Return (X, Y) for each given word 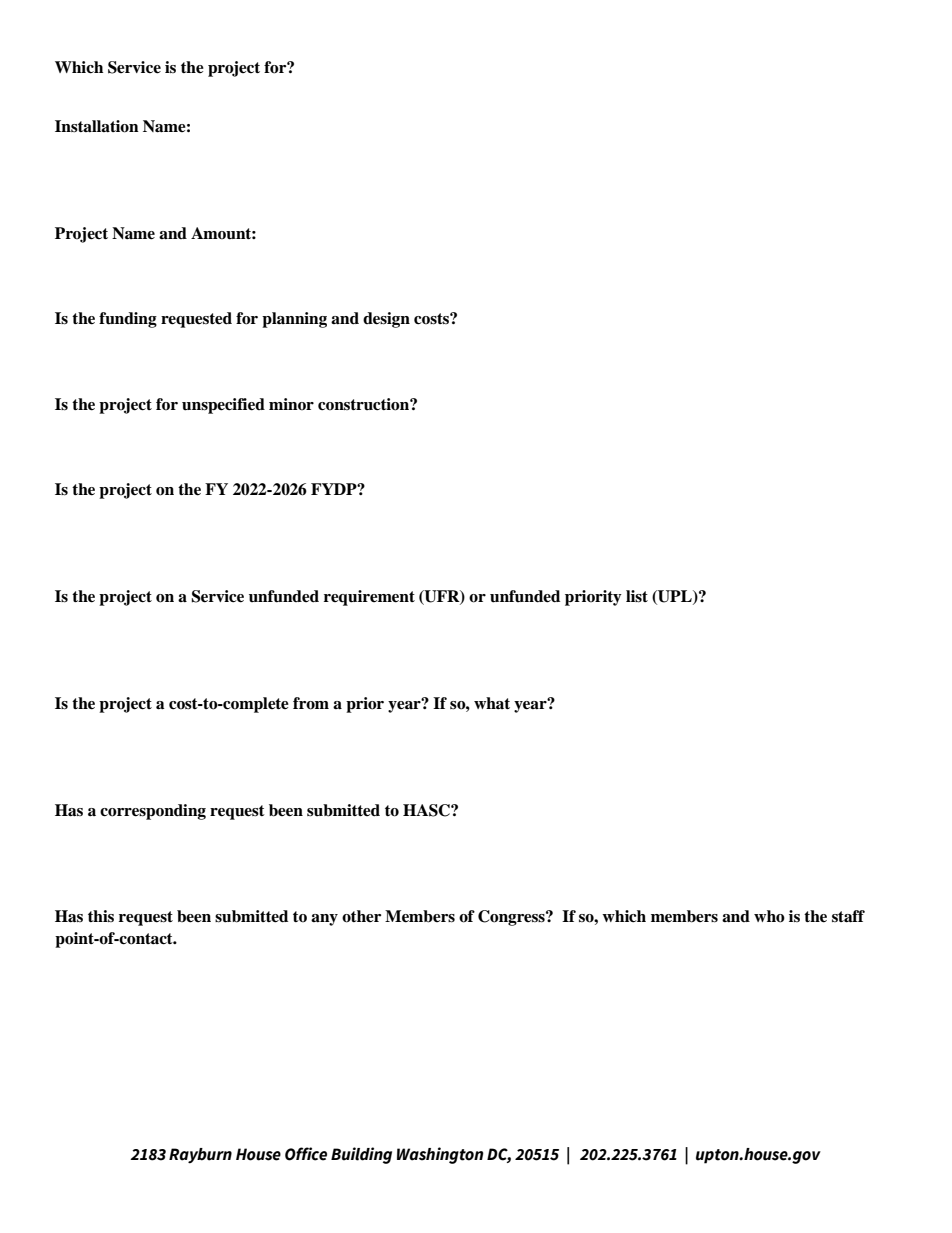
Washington (440, 1155)
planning (294, 320)
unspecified (223, 406)
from (311, 703)
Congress (512, 918)
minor (291, 404)
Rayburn (200, 1156)
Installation (97, 126)
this (101, 916)
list (637, 596)
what (492, 703)
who (769, 916)
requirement (369, 598)
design (386, 320)
